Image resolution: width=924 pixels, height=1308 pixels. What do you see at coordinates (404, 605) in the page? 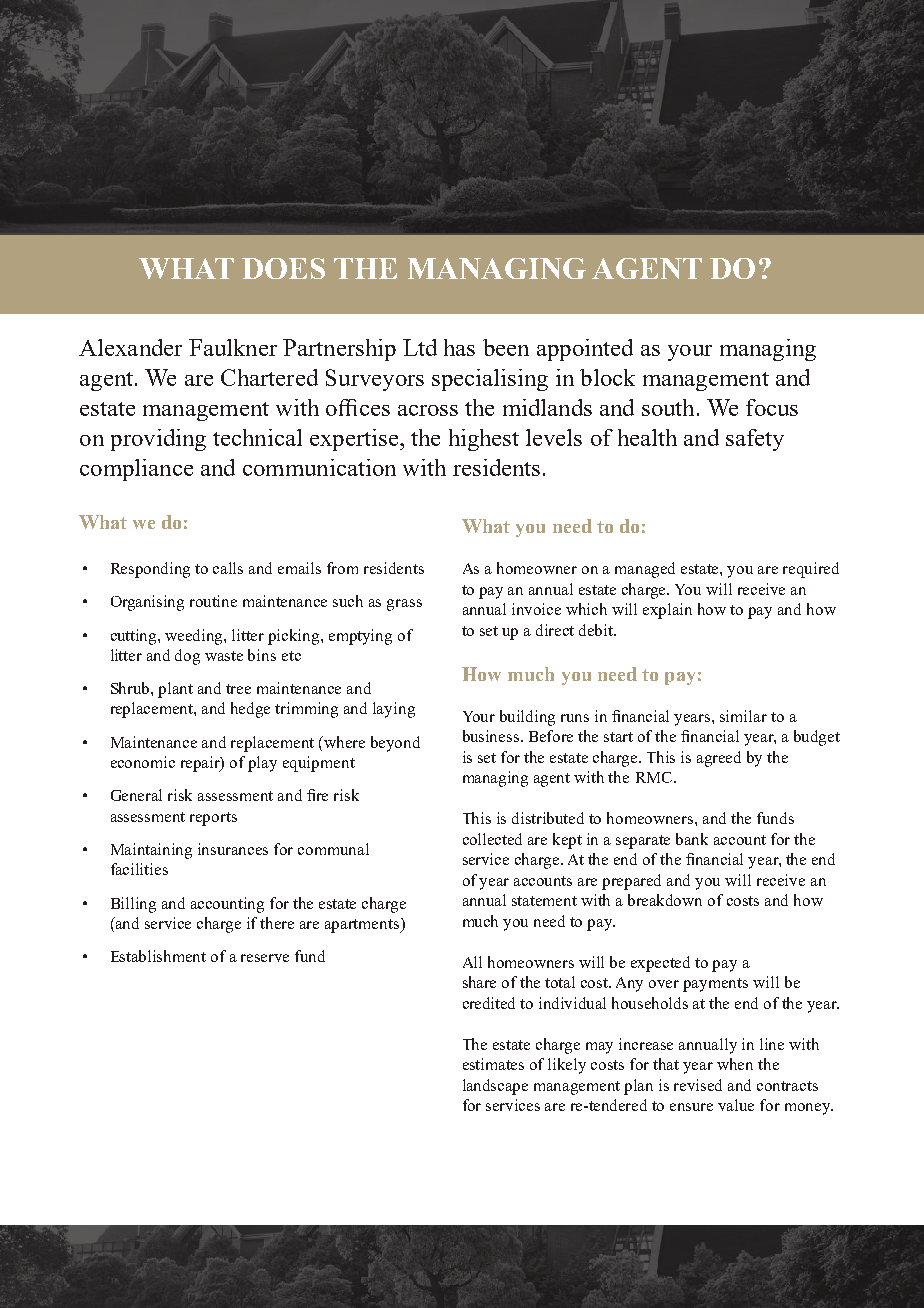
I see `grass` at bounding box center [404, 605].
